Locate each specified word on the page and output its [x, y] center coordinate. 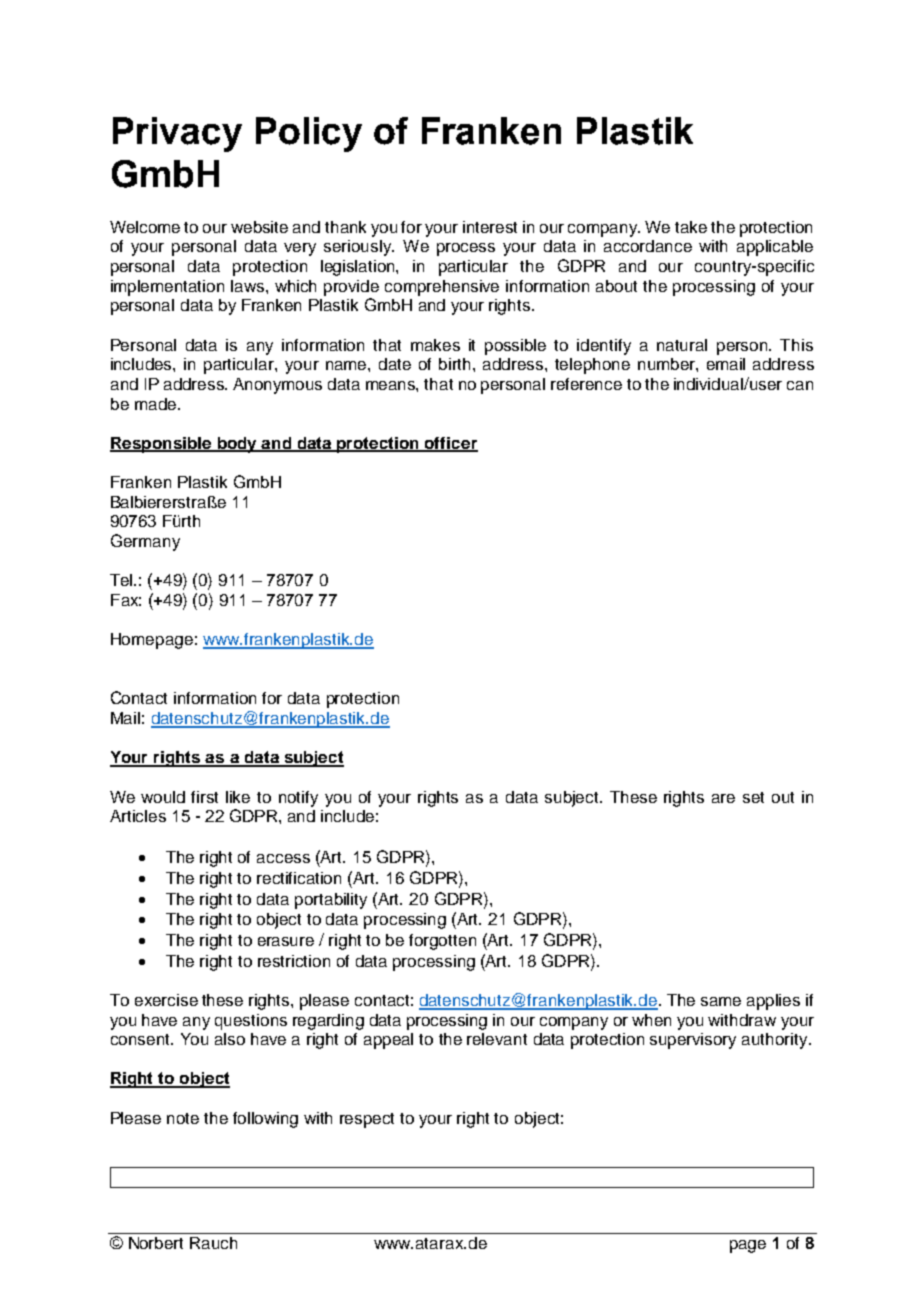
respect [367, 1120]
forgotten [442, 942]
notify [298, 799]
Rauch [213, 1243]
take [691, 227]
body [237, 445]
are [723, 798]
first [204, 797]
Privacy [177, 134]
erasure [286, 941]
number [667, 364]
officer [450, 444]
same [721, 1001]
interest [490, 227]
